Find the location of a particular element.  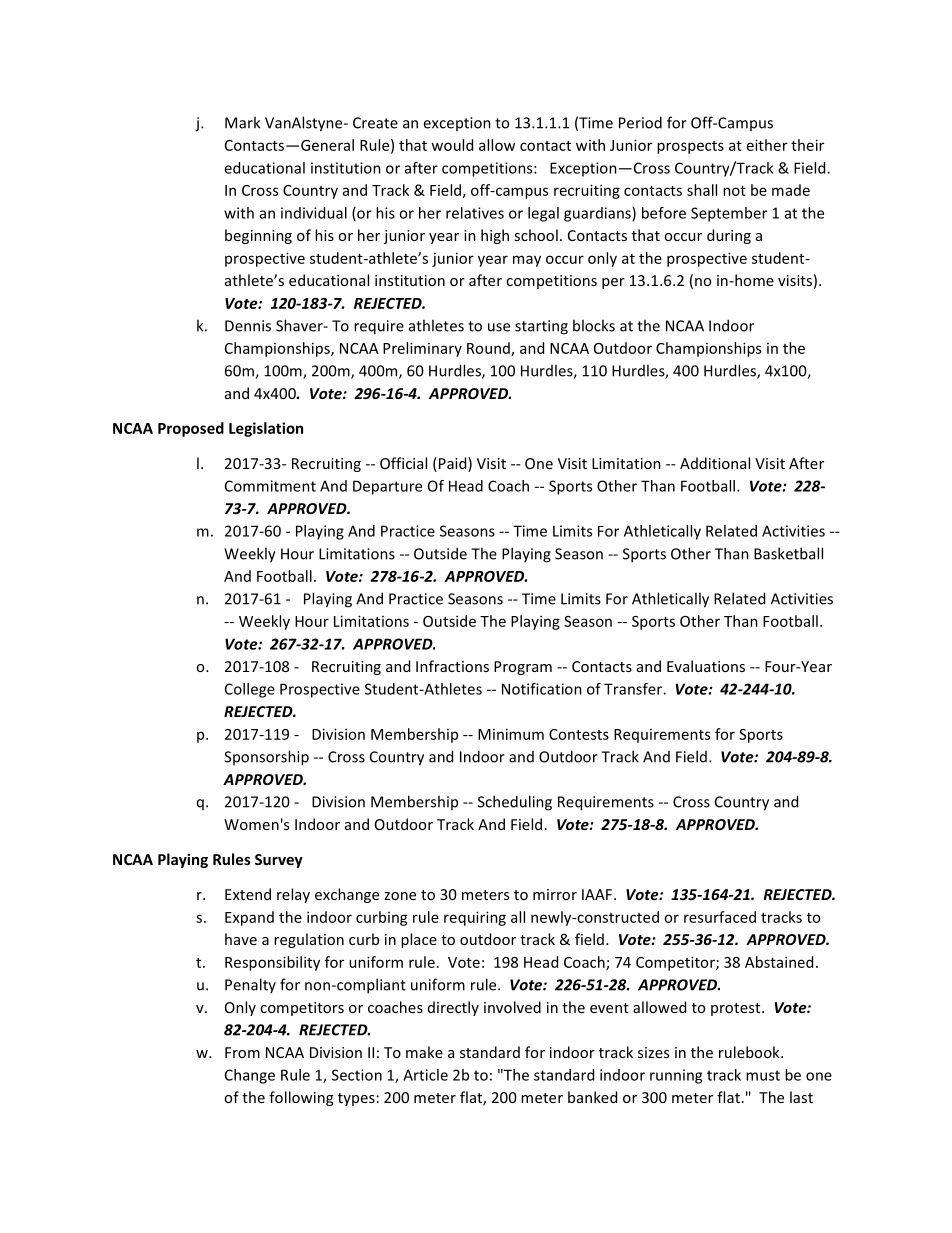

must is located at coordinates (763, 1075).
